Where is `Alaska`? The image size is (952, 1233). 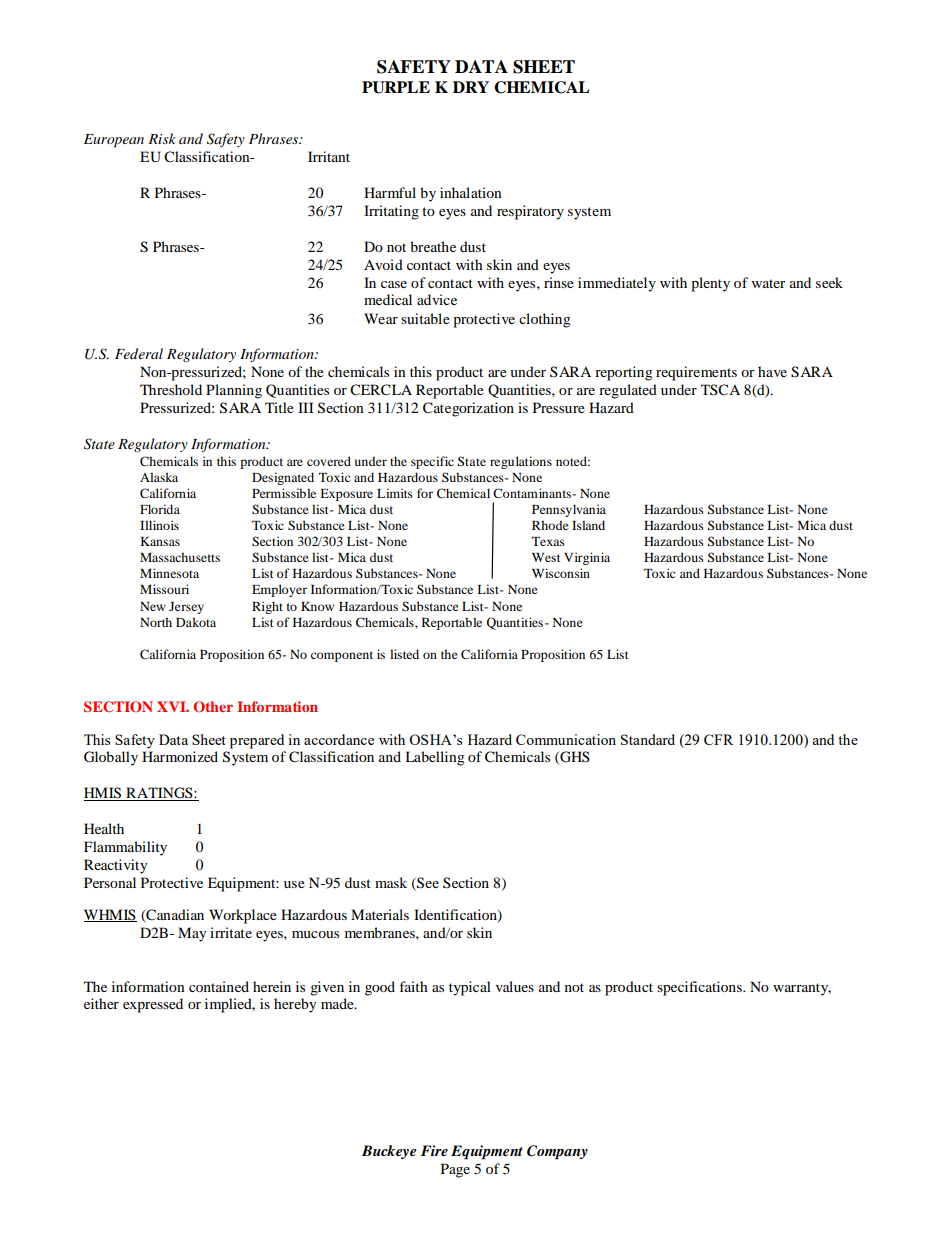 Alaska is located at coordinates (159, 477).
